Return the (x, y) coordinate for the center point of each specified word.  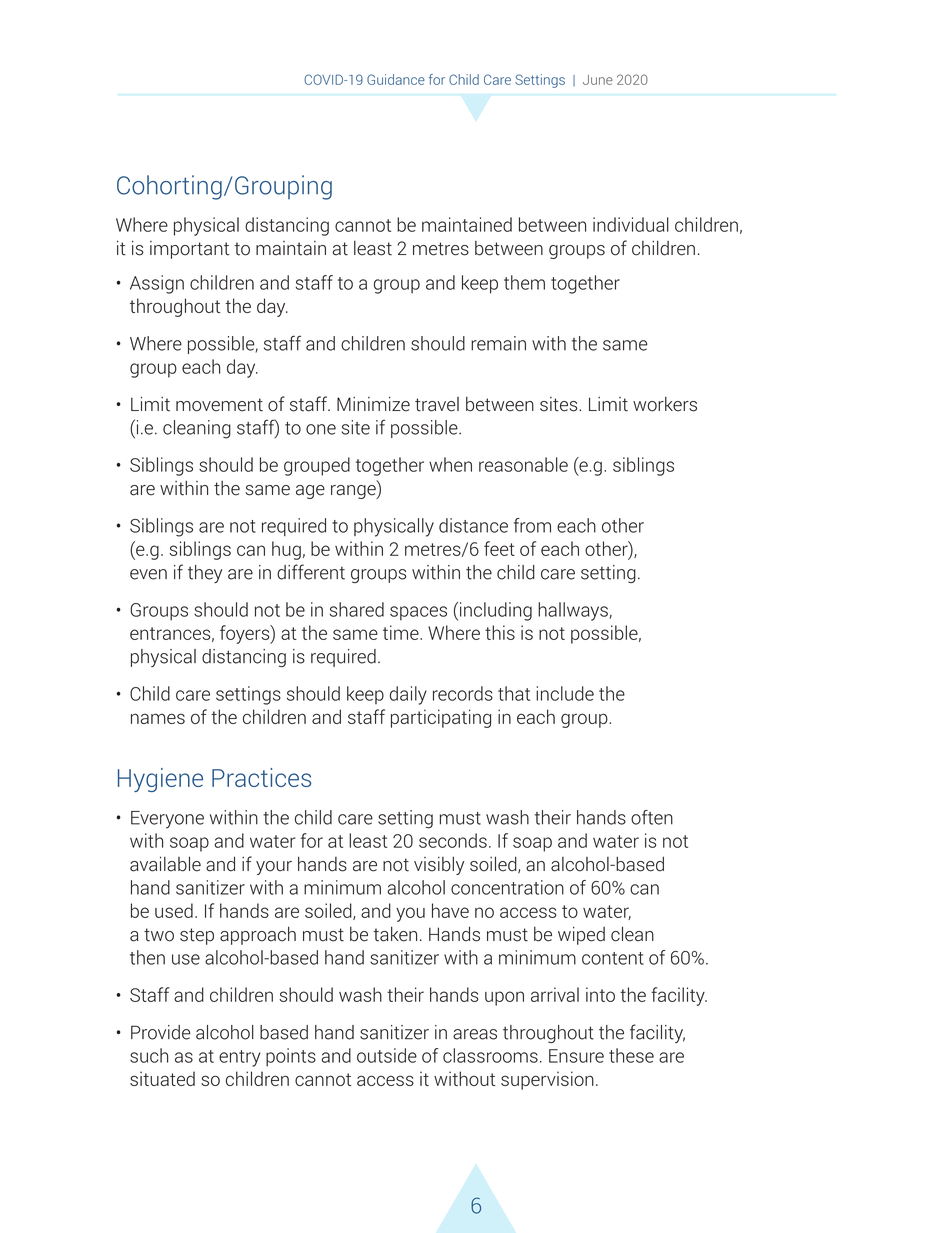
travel (437, 404)
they (205, 574)
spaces (418, 613)
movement (219, 405)
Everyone (167, 820)
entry (240, 1058)
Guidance (396, 79)
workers (665, 404)
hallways (574, 611)
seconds (453, 840)
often (652, 817)
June (598, 80)
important (189, 250)
